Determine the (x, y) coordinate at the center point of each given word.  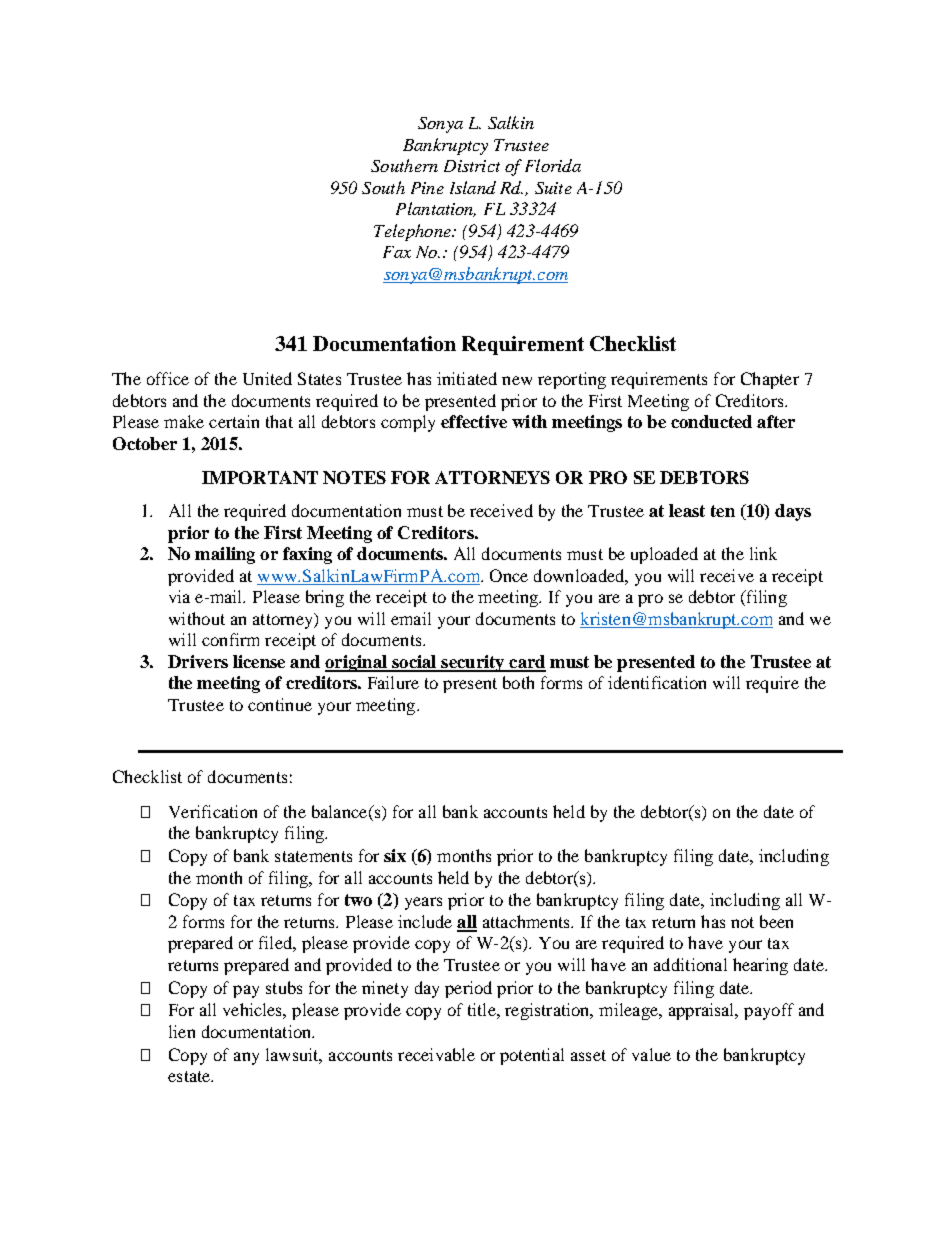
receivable (436, 1054)
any (246, 1058)
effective (474, 421)
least (687, 510)
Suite (553, 188)
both (518, 682)
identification (657, 682)
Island (473, 187)
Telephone (413, 232)
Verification (213, 811)
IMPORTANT (260, 477)
